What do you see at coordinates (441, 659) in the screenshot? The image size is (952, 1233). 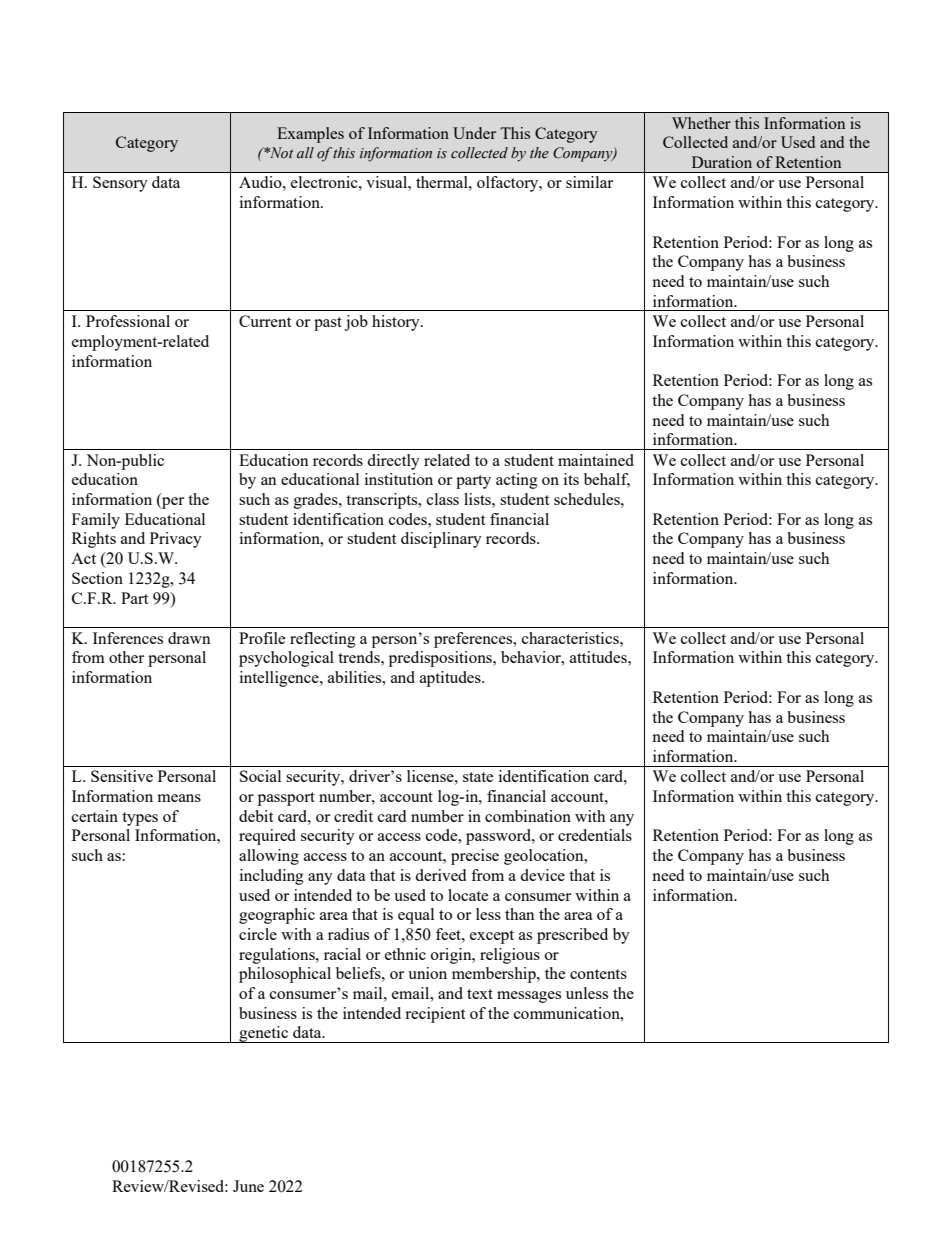 I see `predispositions` at bounding box center [441, 659].
